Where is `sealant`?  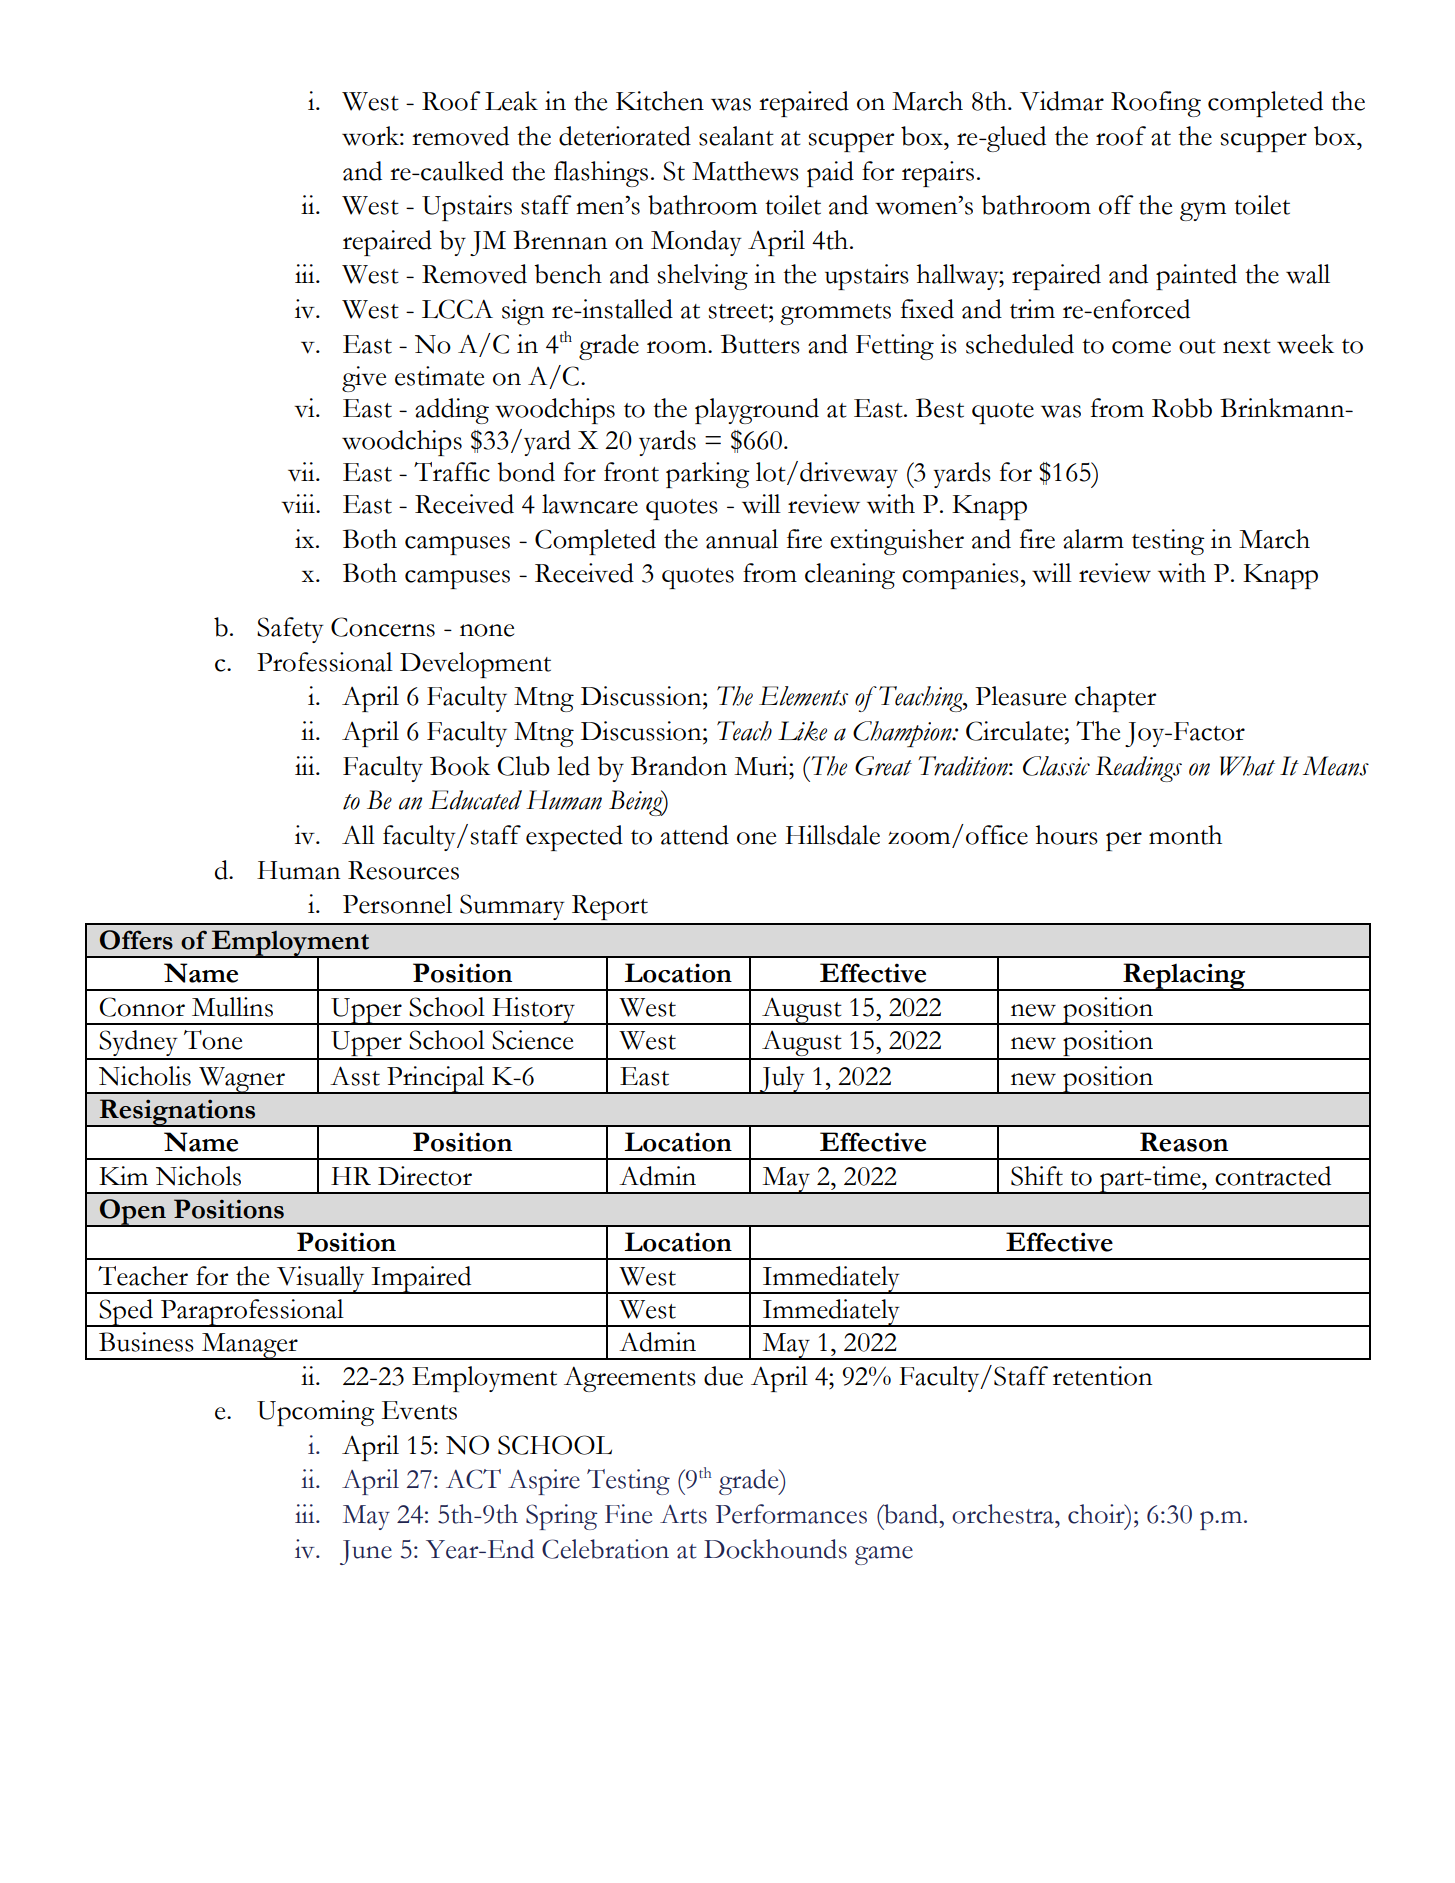 sealant is located at coordinates (736, 136).
